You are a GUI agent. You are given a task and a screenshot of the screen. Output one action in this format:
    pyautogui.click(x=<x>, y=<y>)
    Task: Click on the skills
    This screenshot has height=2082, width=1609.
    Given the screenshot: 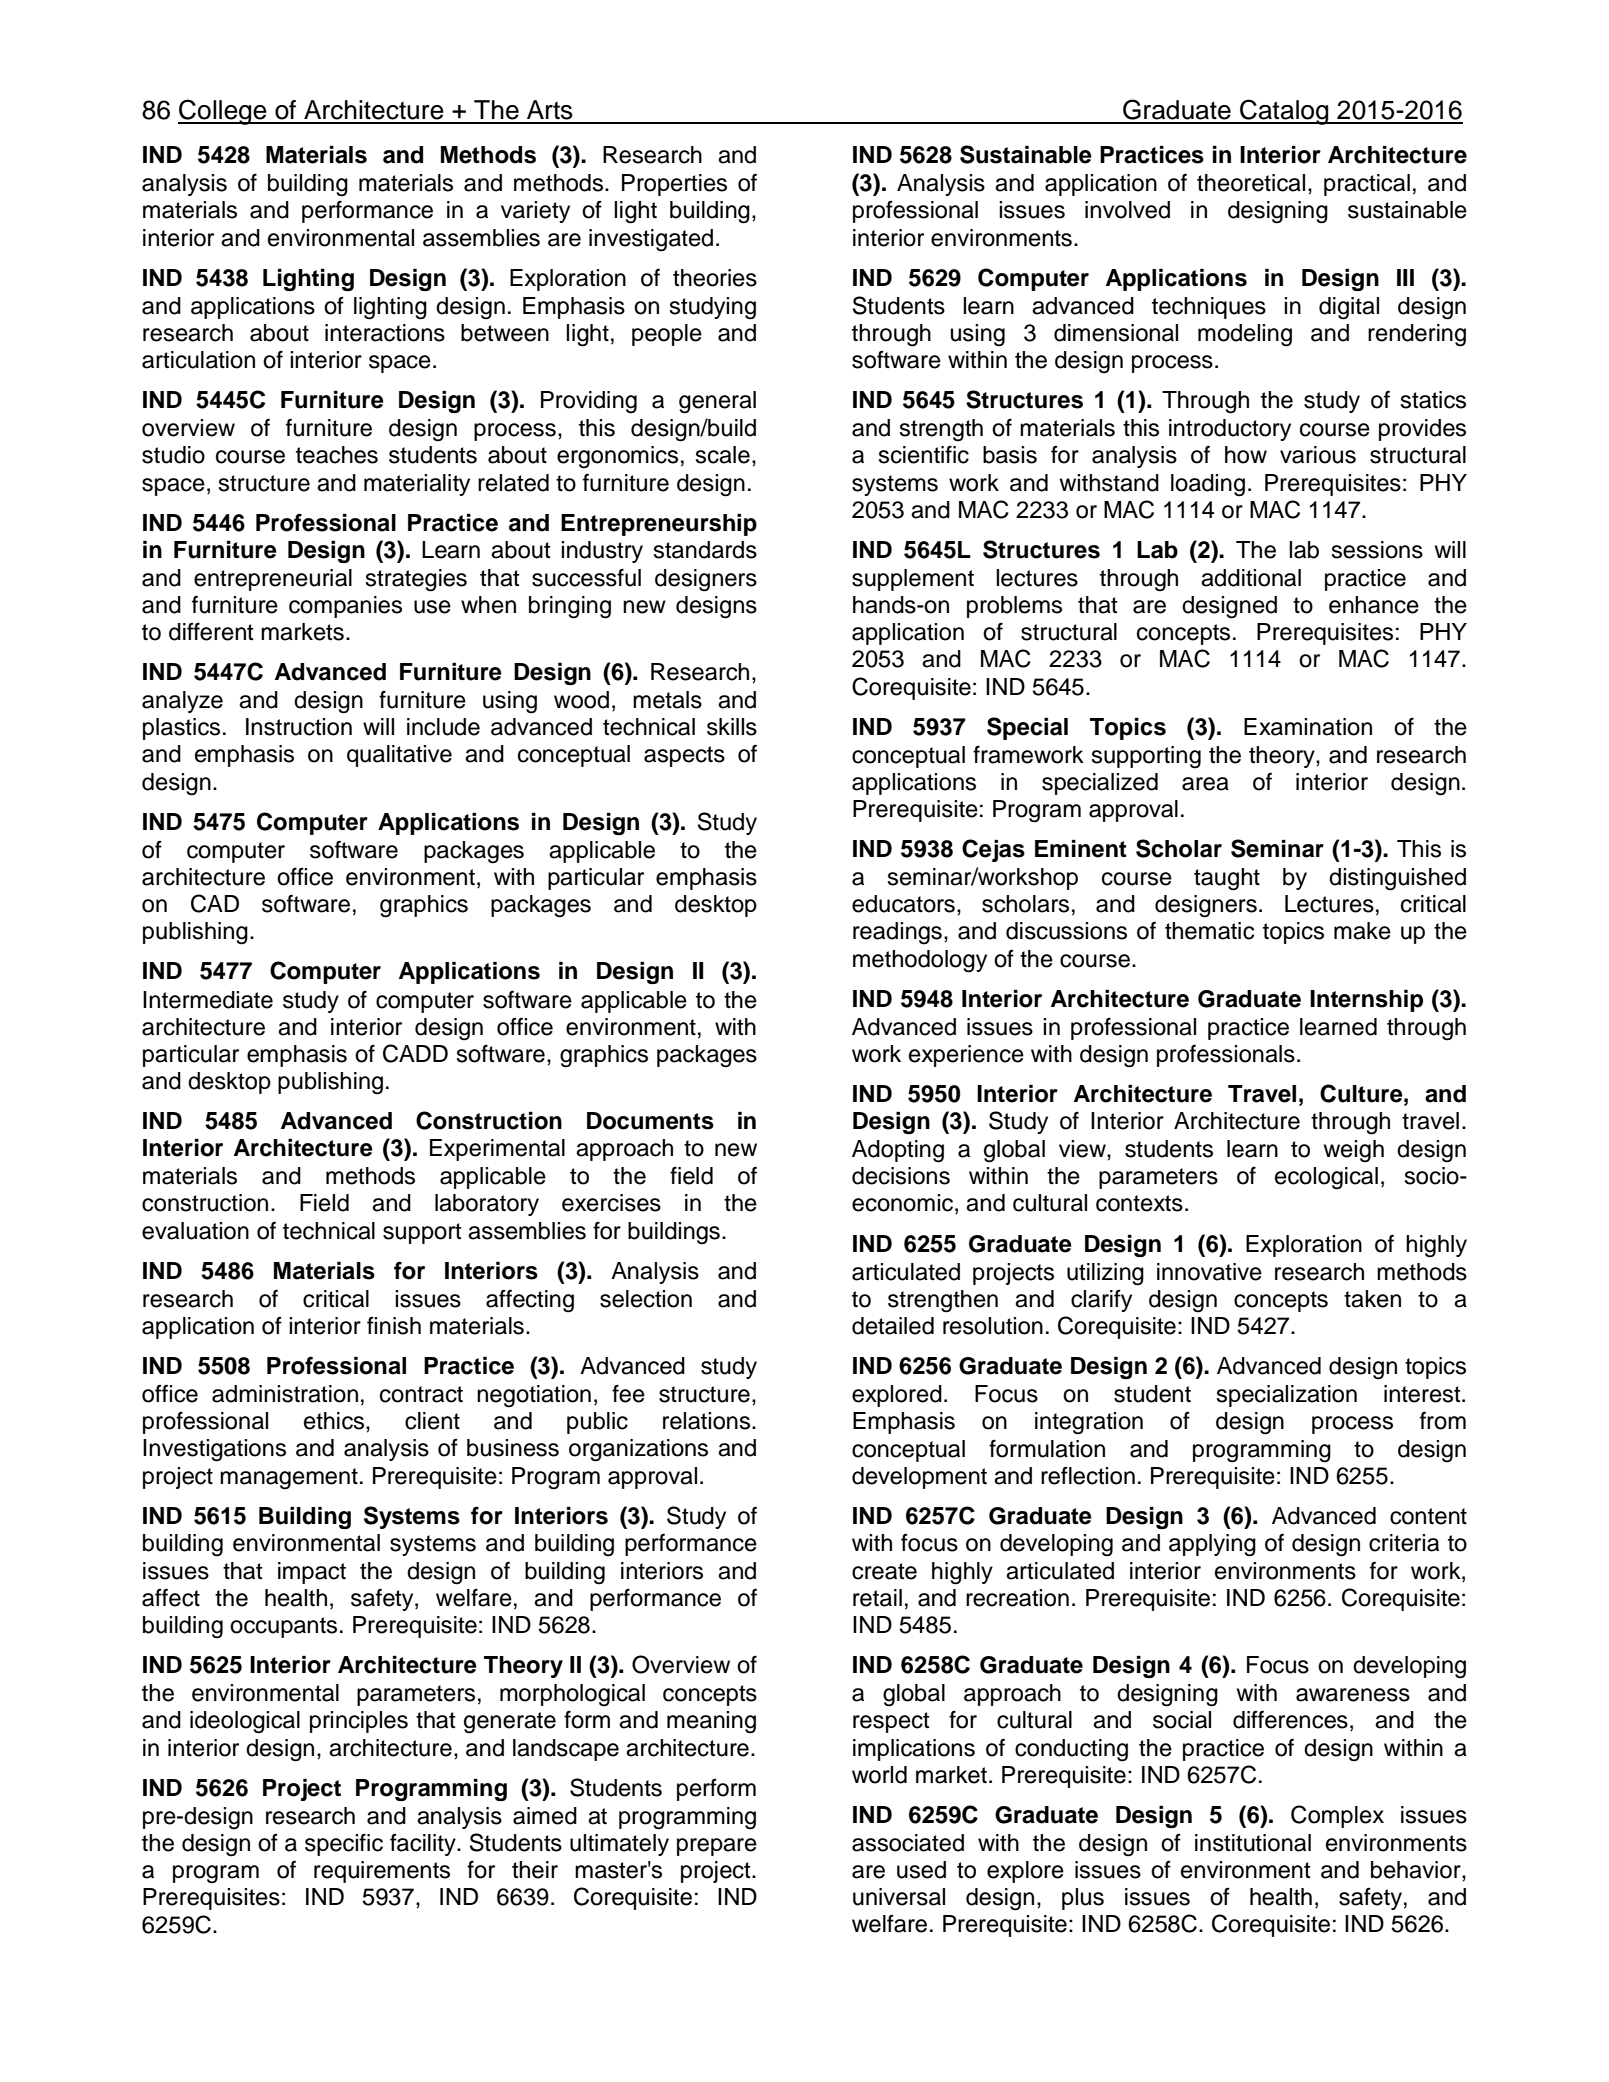 What is the action you would take?
    pyautogui.click(x=732, y=727)
